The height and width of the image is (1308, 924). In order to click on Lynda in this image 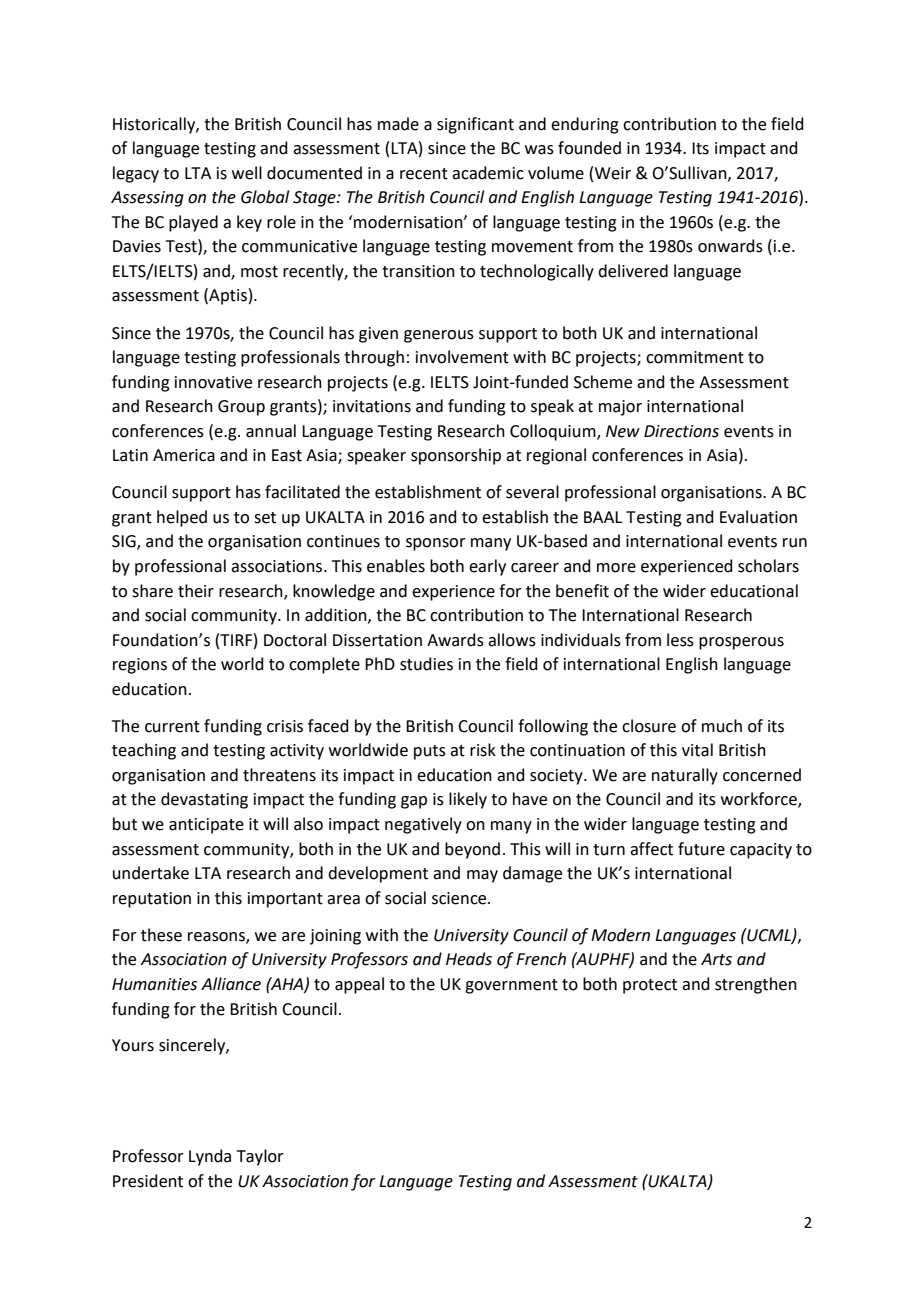, I will do `click(210, 1157)`.
